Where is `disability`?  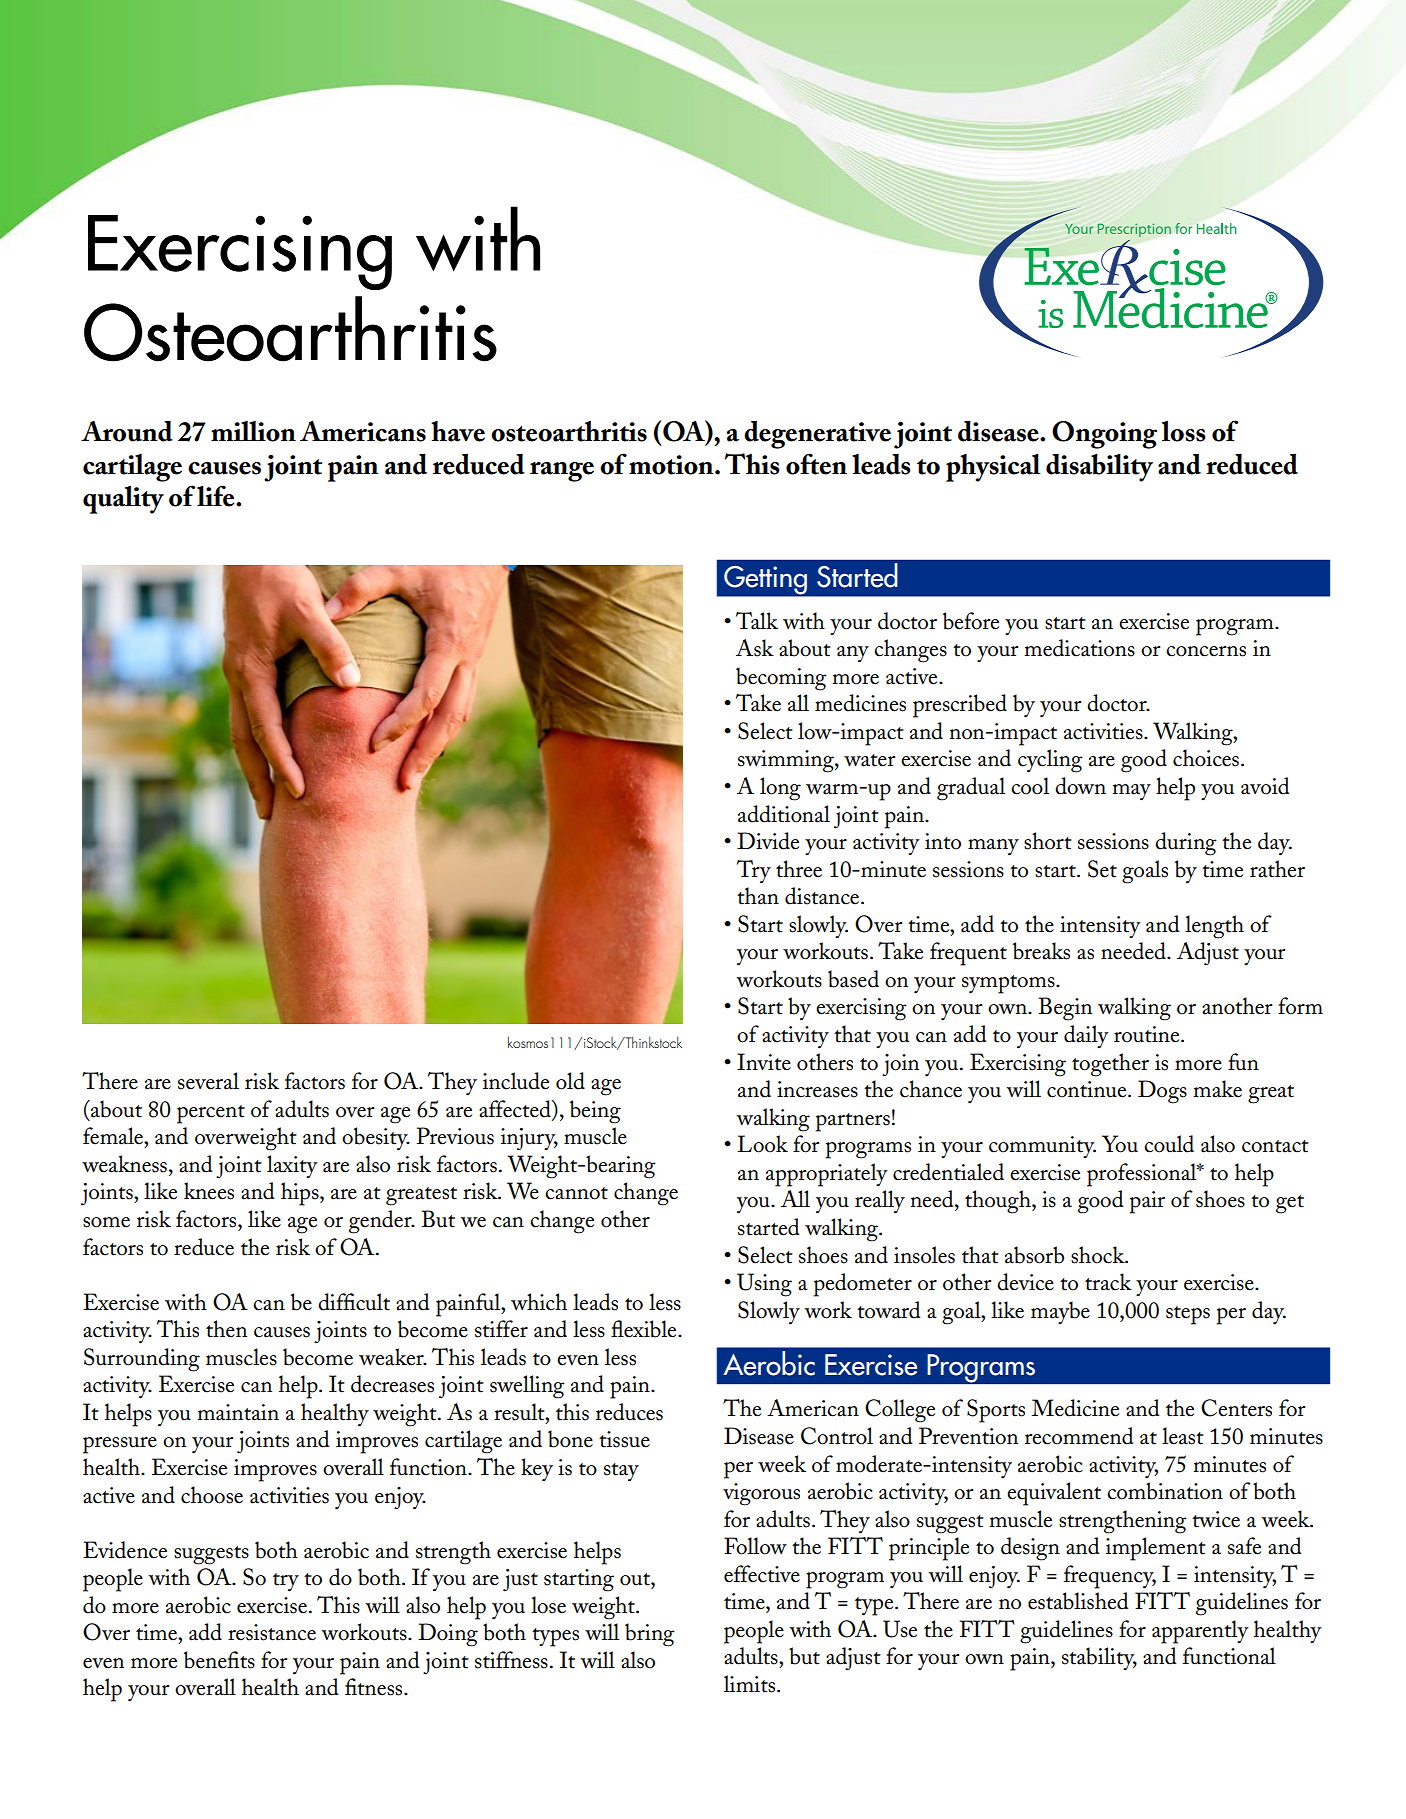
disability is located at coordinates (1099, 467).
